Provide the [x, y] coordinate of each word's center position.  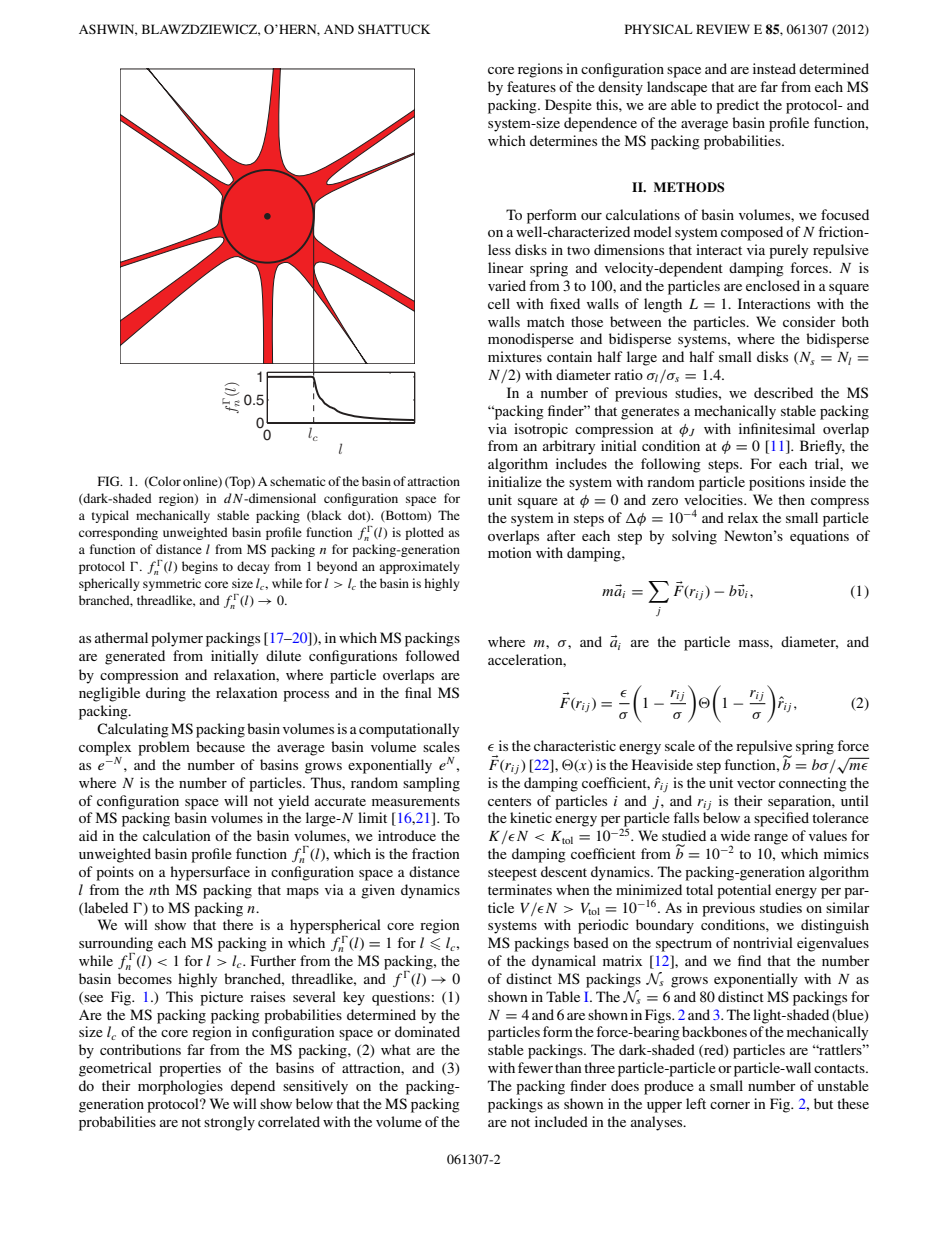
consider [809, 321]
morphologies [180, 1087]
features [531, 86]
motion [510, 552]
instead [774, 68]
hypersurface [210, 873]
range [771, 839]
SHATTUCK [394, 29]
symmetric [172, 584]
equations [819, 537]
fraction [436, 853]
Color [164, 482]
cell [499, 303]
